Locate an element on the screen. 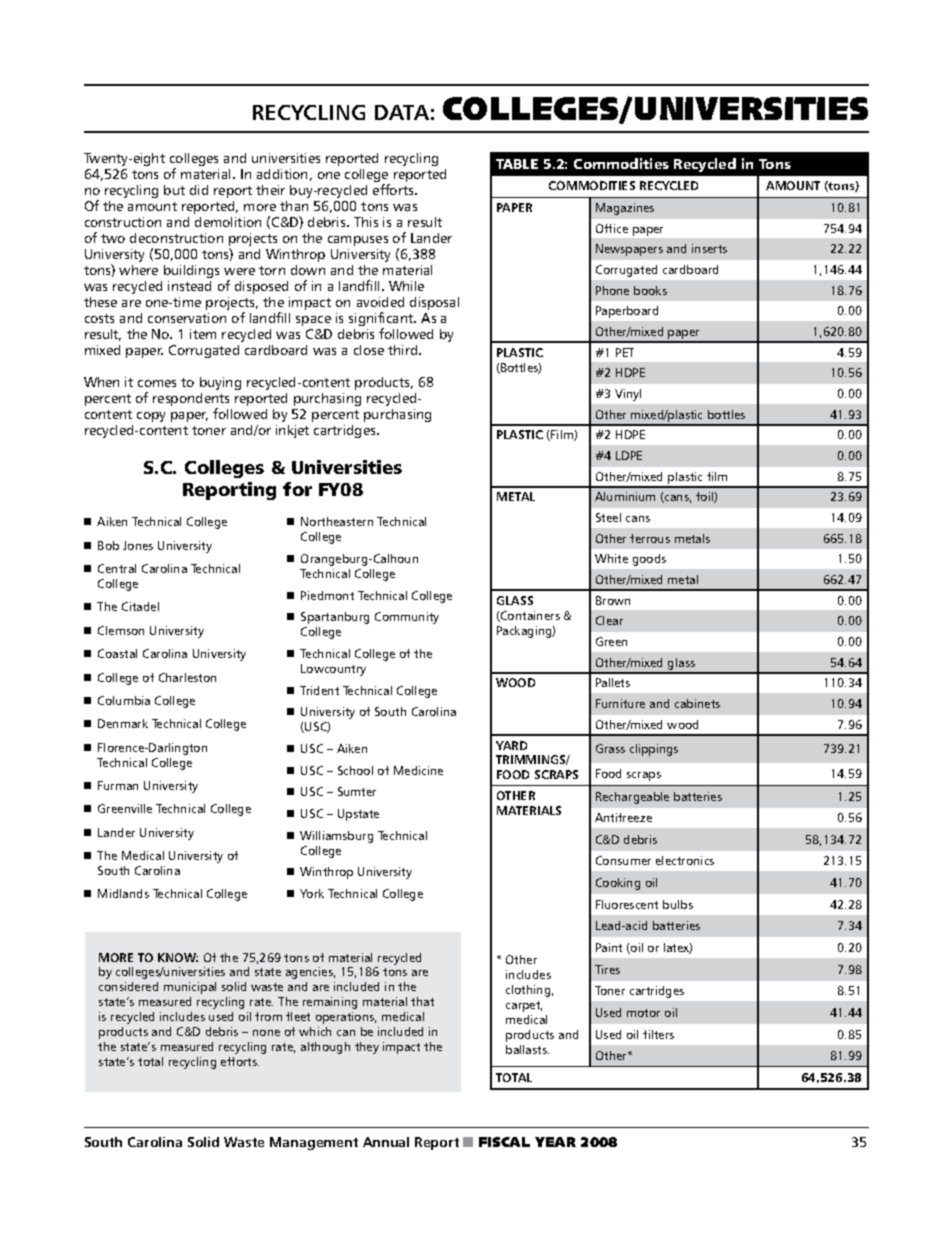  Medicine is located at coordinates (418, 770).
